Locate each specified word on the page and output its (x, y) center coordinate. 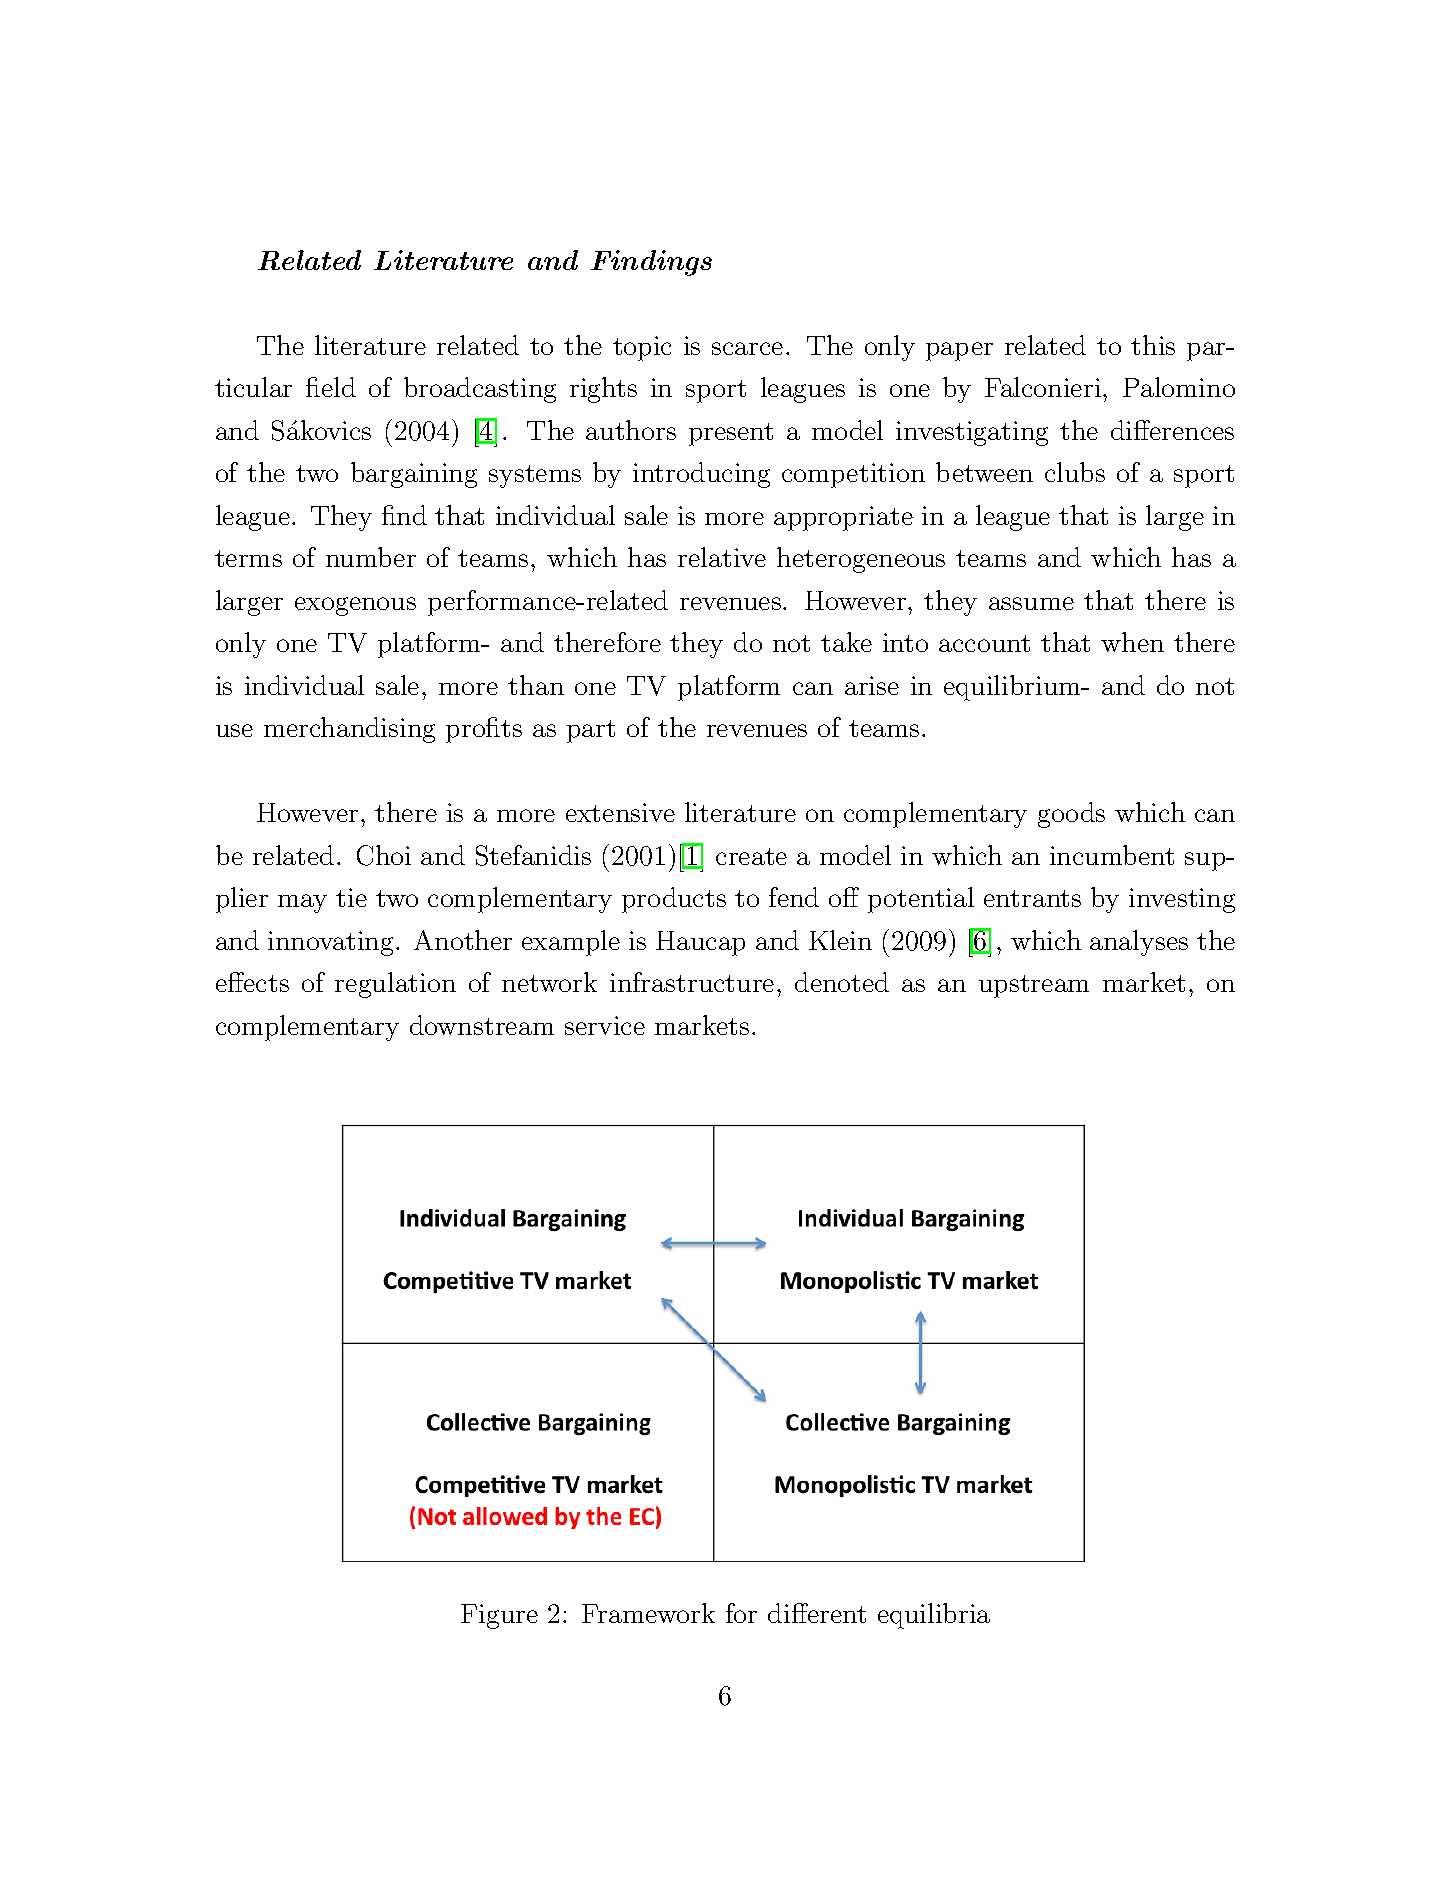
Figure (499, 1616)
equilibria (934, 1616)
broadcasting (480, 390)
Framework (648, 1613)
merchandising (349, 730)
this (1153, 345)
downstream (482, 1025)
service (605, 1025)
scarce (747, 348)
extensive (620, 812)
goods (1071, 815)
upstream (1034, 986)
